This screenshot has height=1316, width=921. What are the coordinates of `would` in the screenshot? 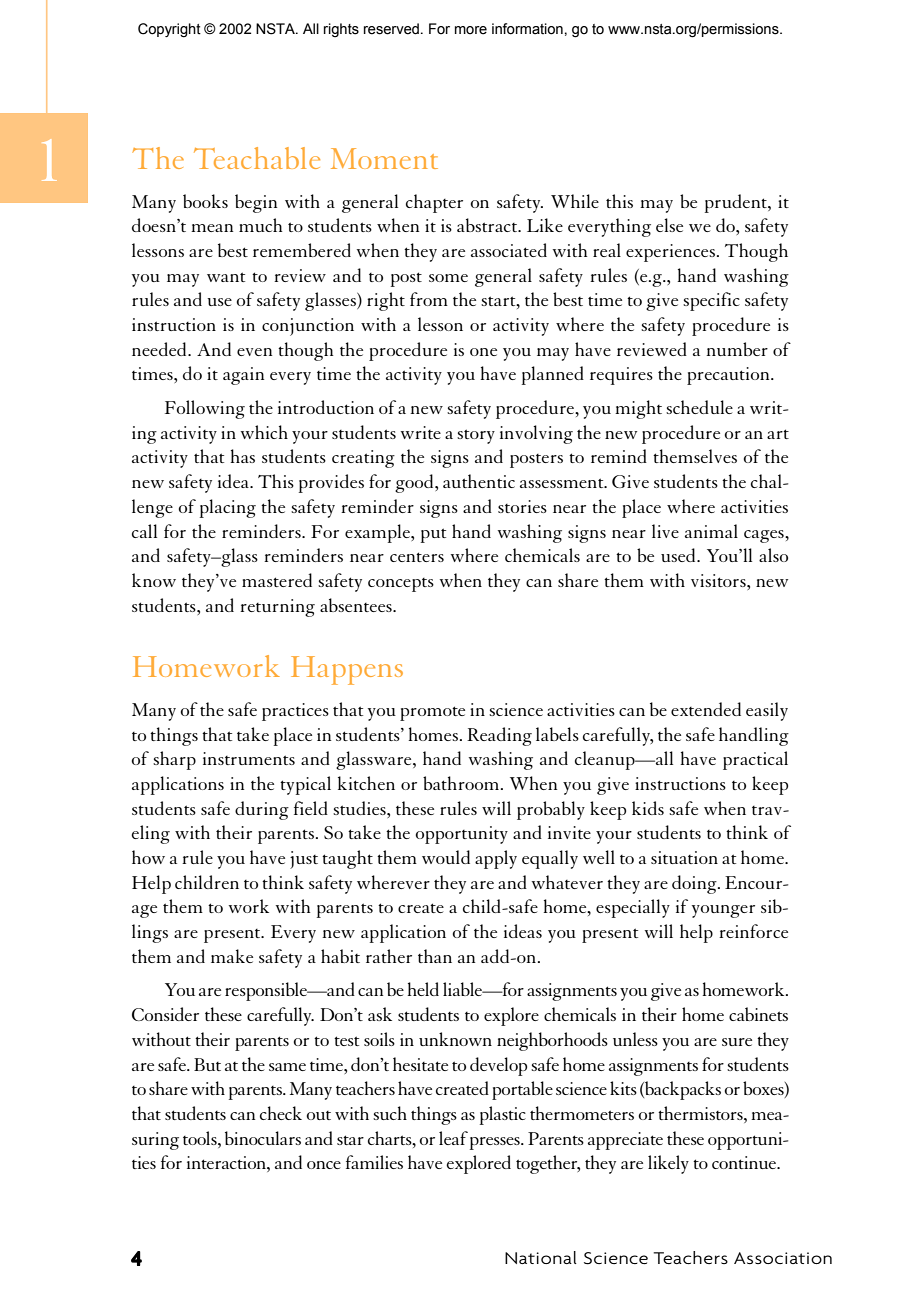 It's located at (446, 857).
